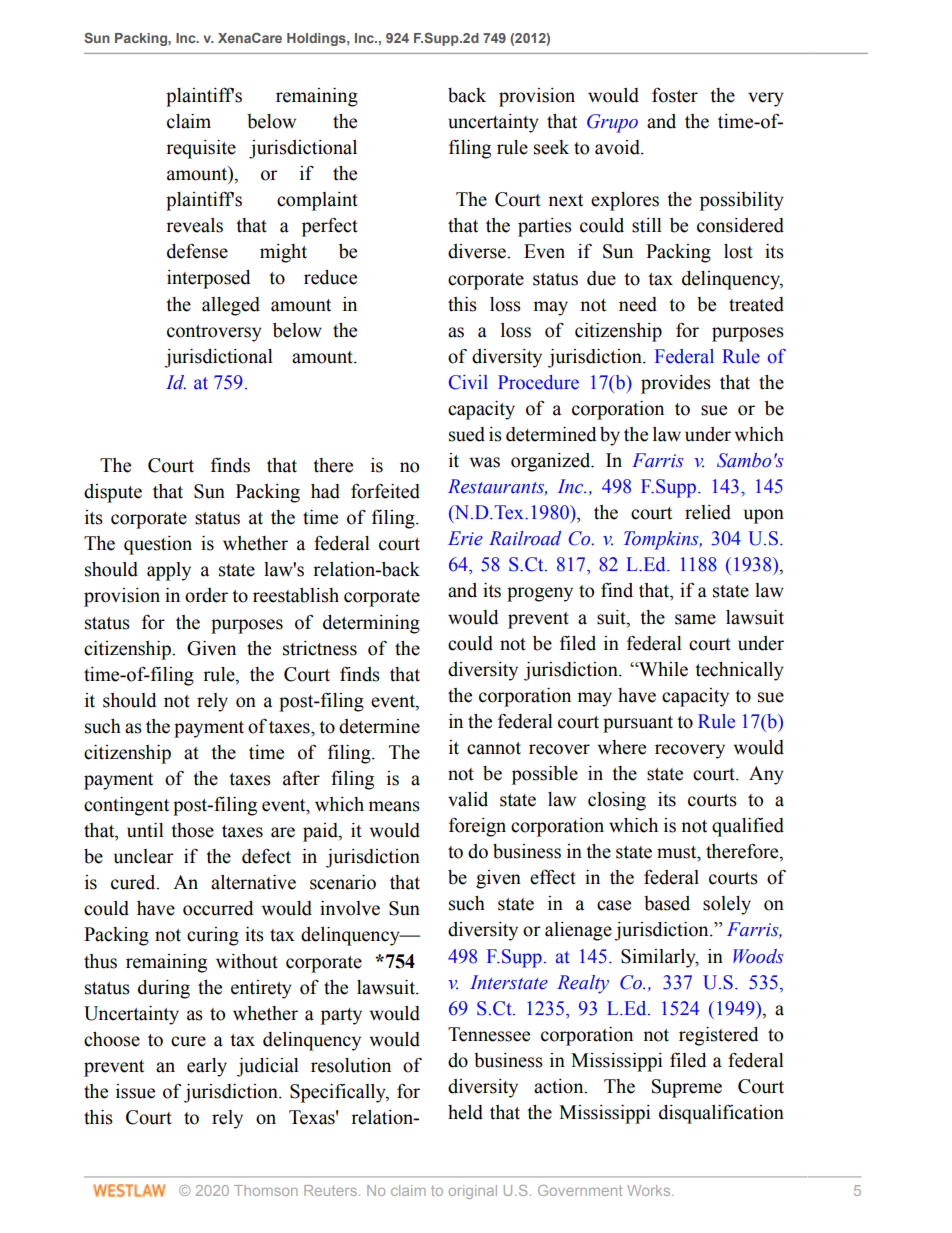  I want to click on valid, so click(468, 799).
